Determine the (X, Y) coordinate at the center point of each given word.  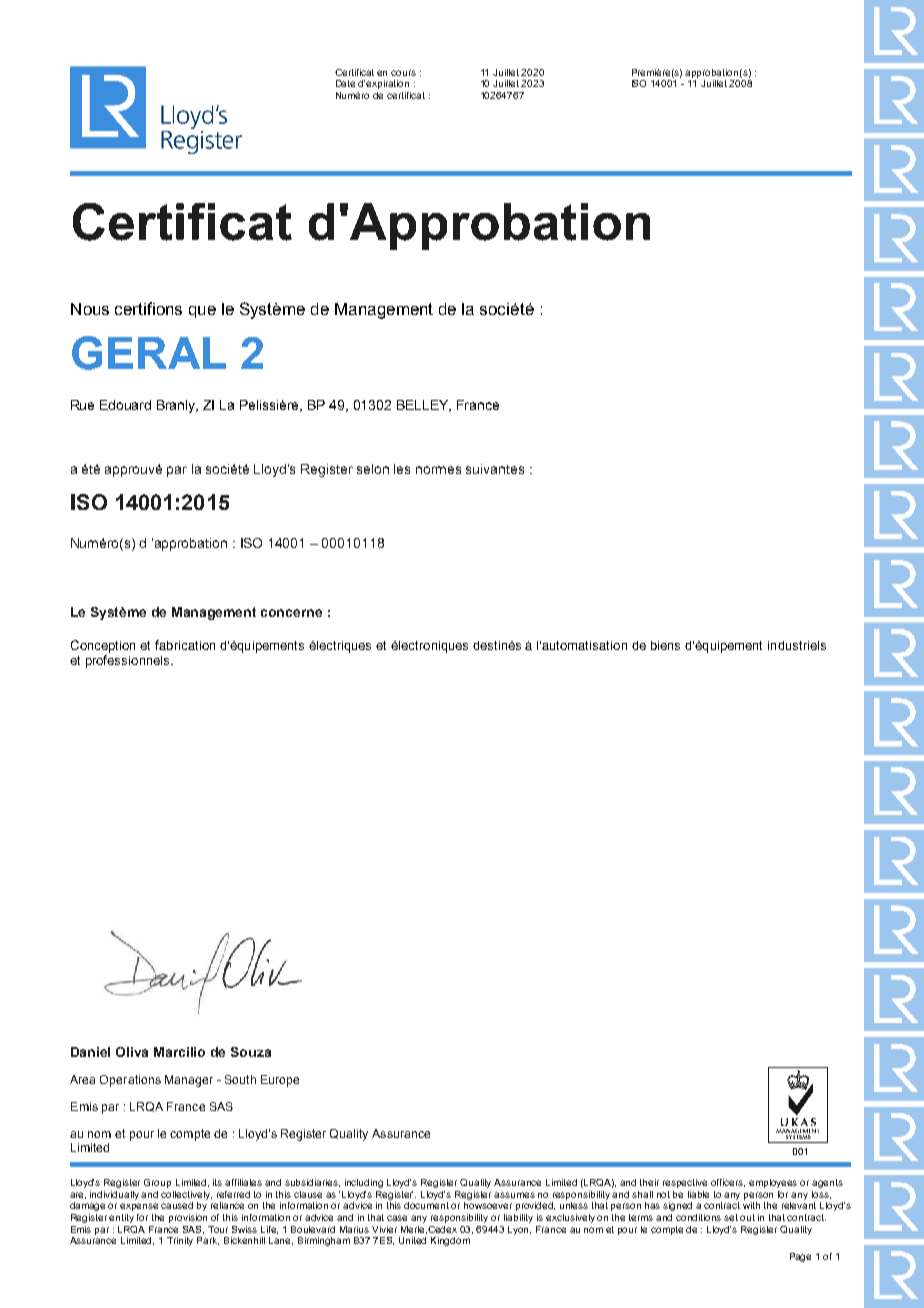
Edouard (125, 405)
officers (728, 1183)
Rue (82, 405)
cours (403, 73)
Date (345, 83)
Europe (280, 1081)
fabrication (185, 645)
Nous (90, 309)
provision (188, 1218)
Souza (251, 1052)
